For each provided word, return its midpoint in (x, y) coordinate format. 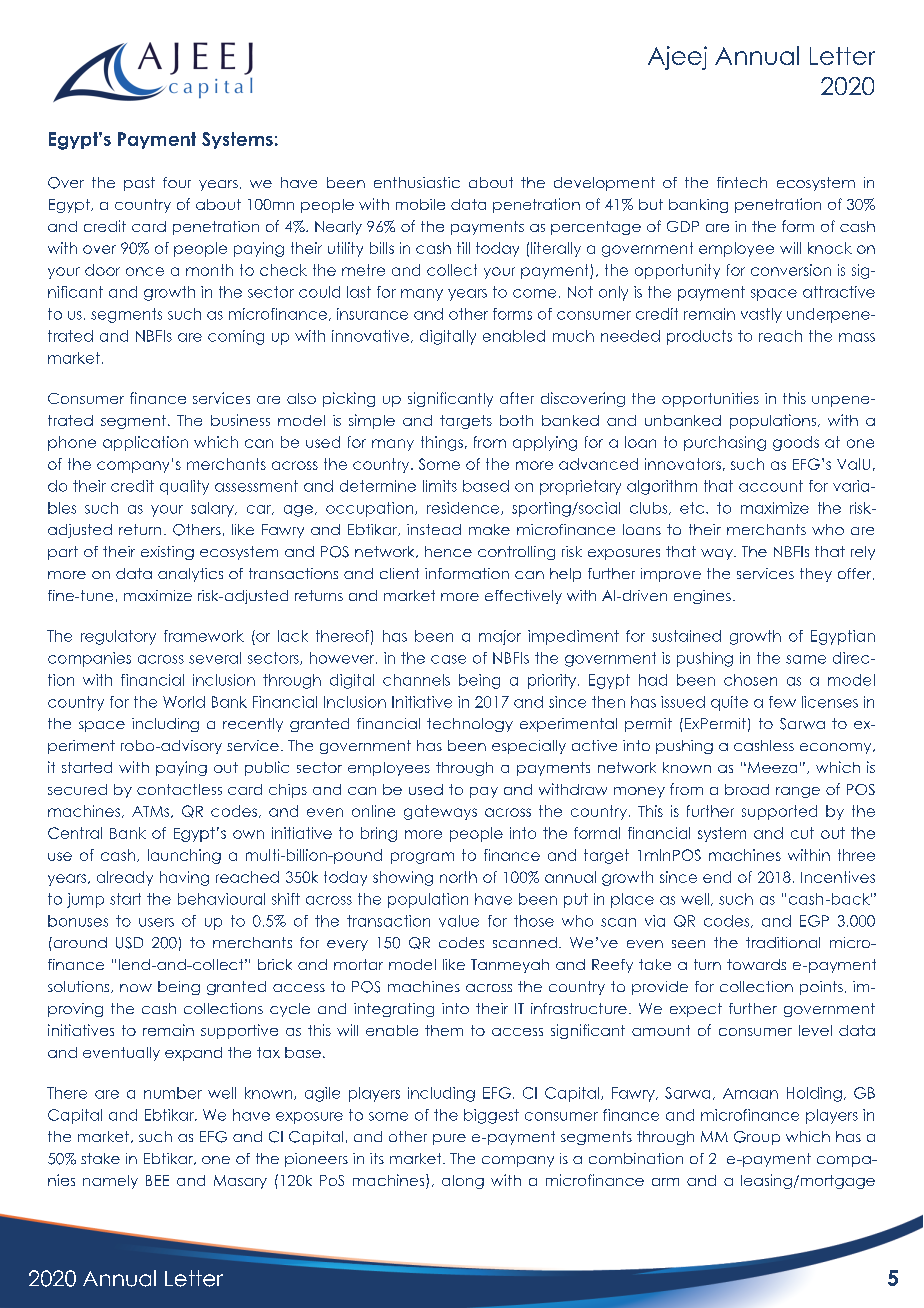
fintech (742, 182)
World (184, 702)
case (448, 659)
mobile (420, 204)
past (139, 184)
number (173, 1093)
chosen (750, 680)
